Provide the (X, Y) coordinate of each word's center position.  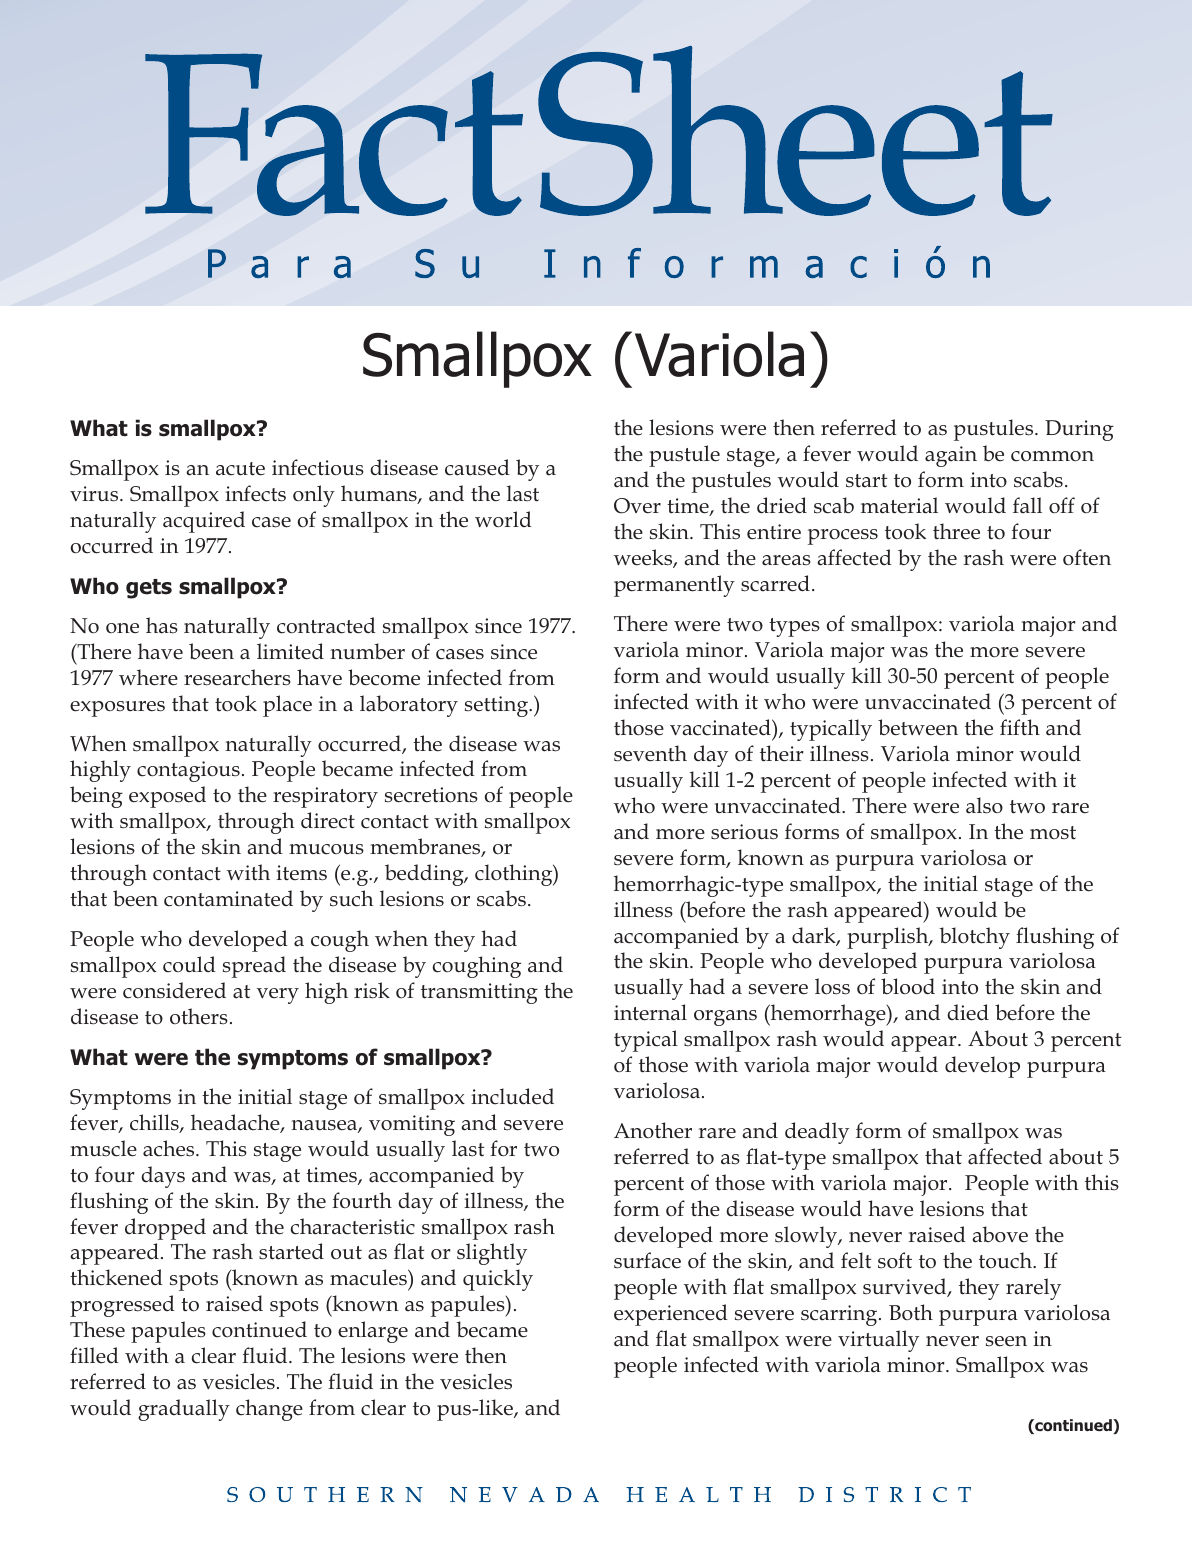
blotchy (975, 938)
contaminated (228, 898)
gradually (184, 1410)
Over (637, 506)
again (951, 456)
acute (240, 469)
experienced (671, 1315)
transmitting (479, 993)
